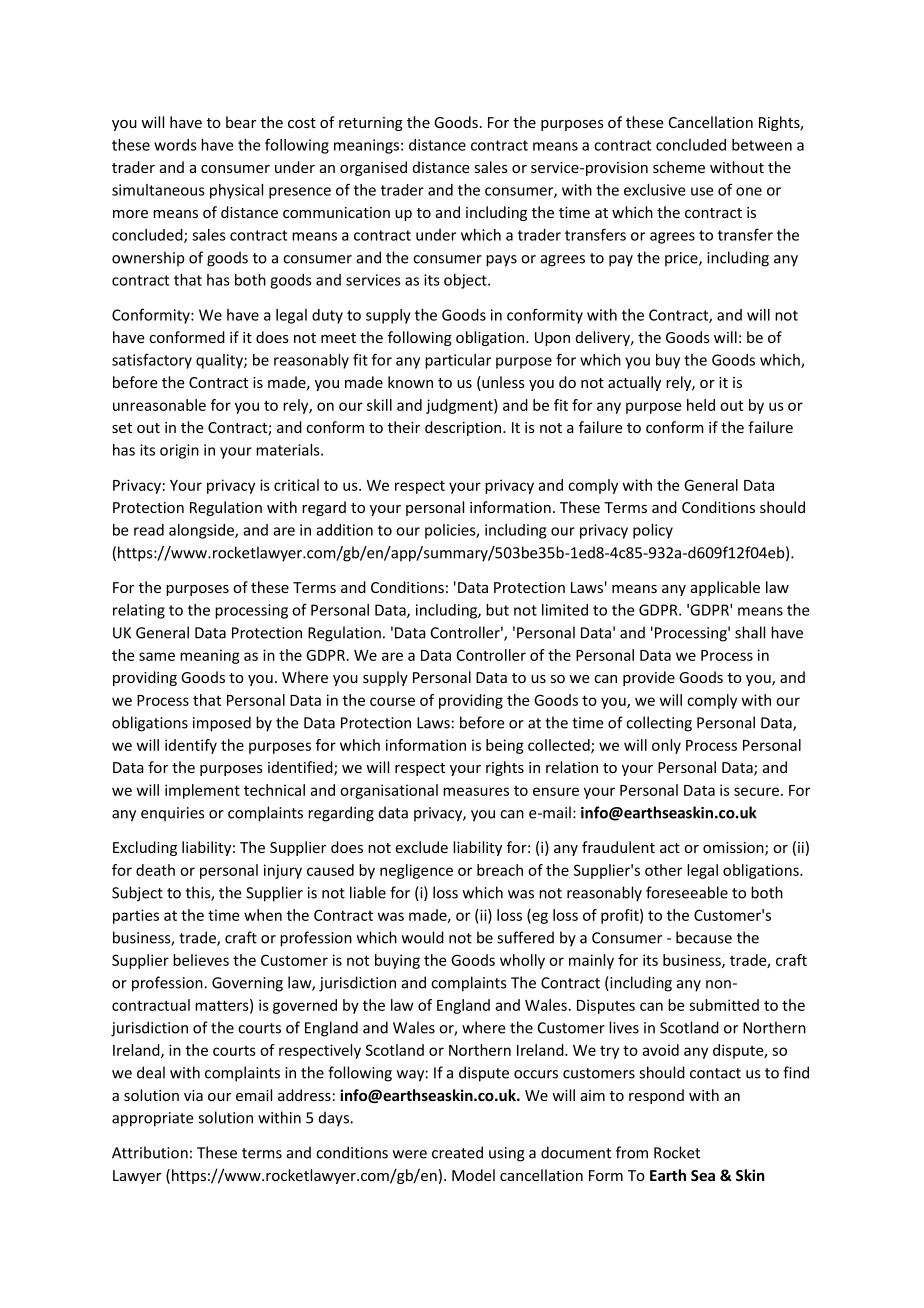 The width and height of the image is (924, 1308). Describe the element at coordinates (656, 1096) in the image. I see `respond` at that location.
